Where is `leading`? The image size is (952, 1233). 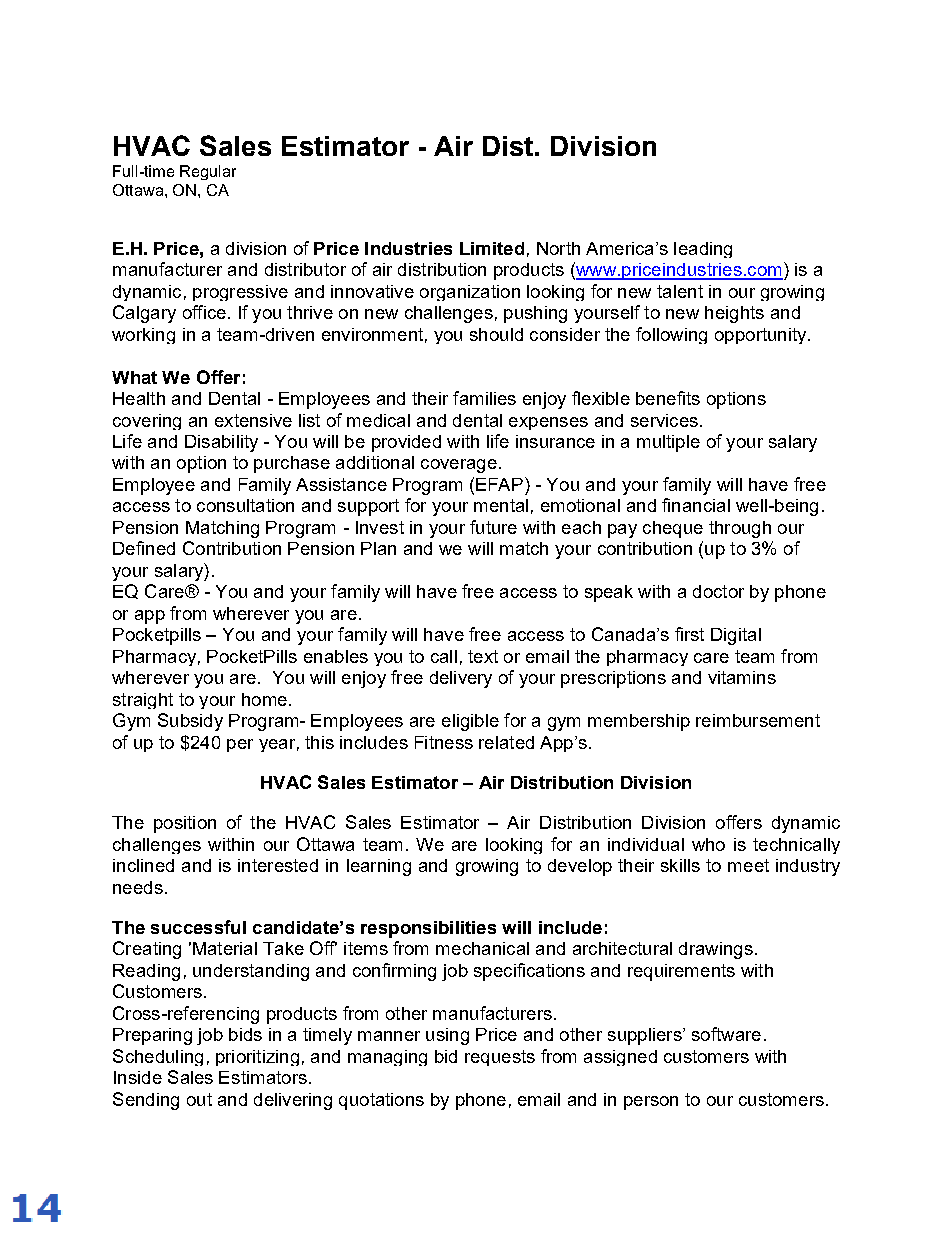
leading is located at coordinates (703, 250).
